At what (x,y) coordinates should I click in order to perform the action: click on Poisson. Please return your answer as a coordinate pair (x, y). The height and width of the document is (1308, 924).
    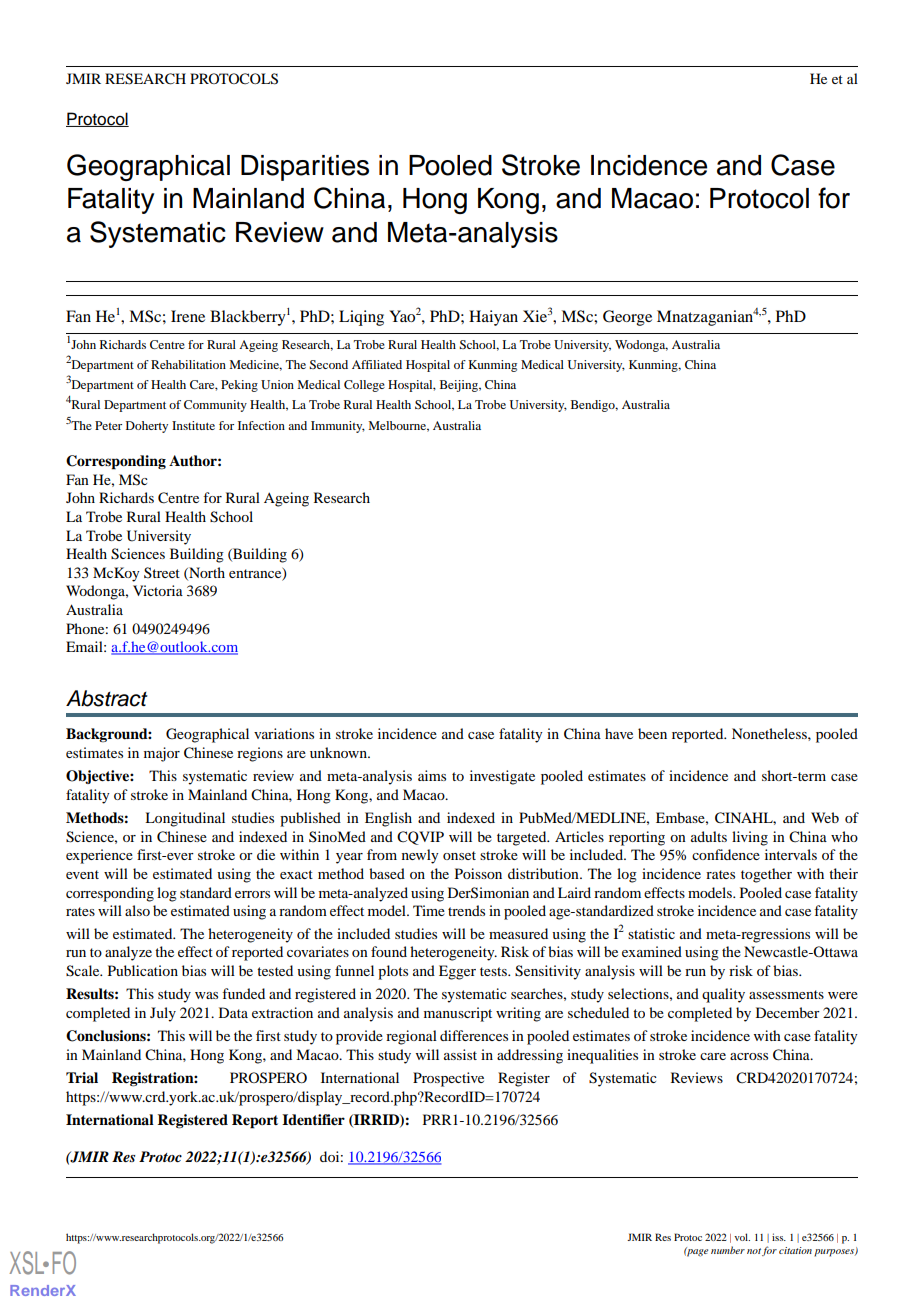
    Looking at the image, I should click on (478, 873).
